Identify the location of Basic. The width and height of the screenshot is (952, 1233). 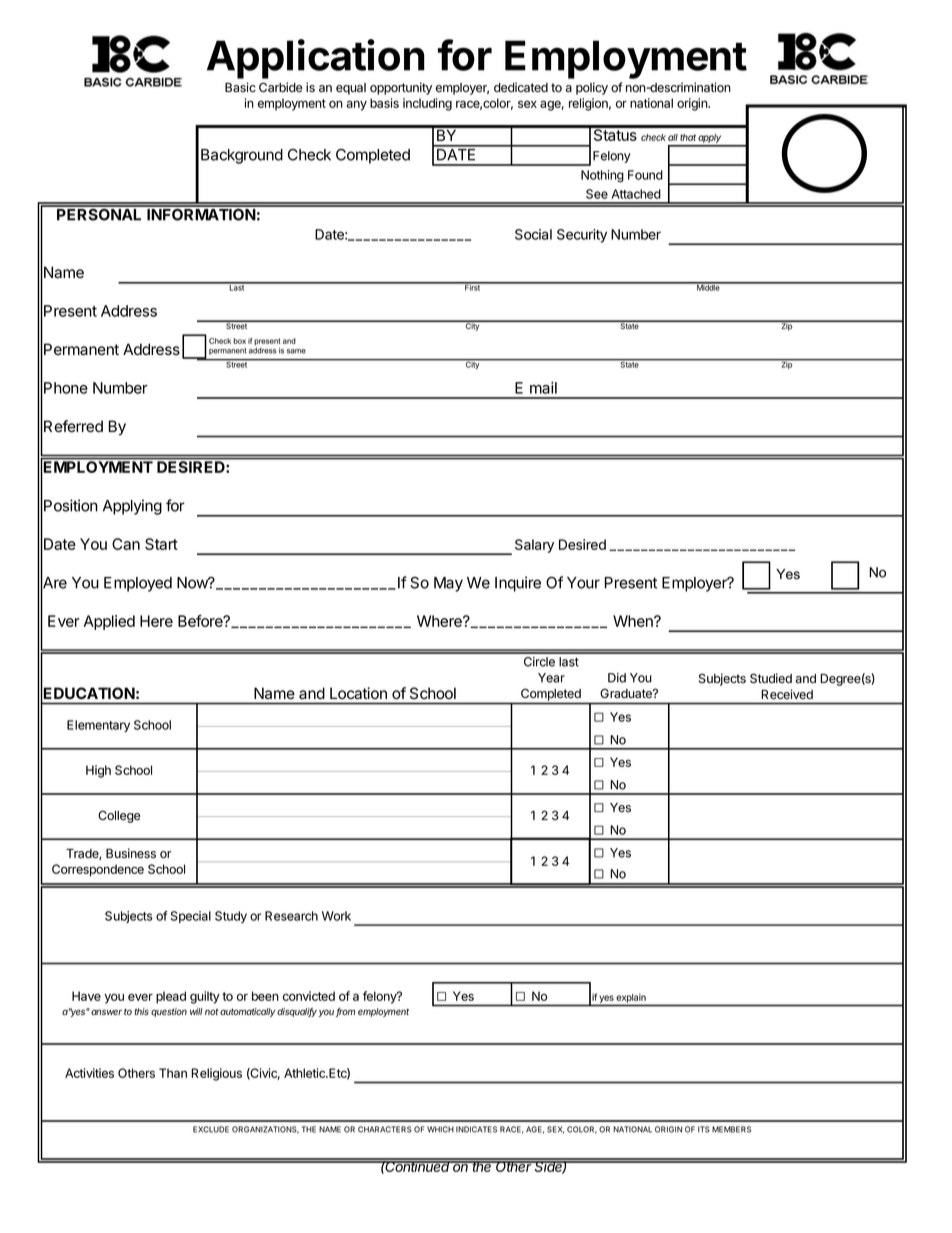
(240, 87).
